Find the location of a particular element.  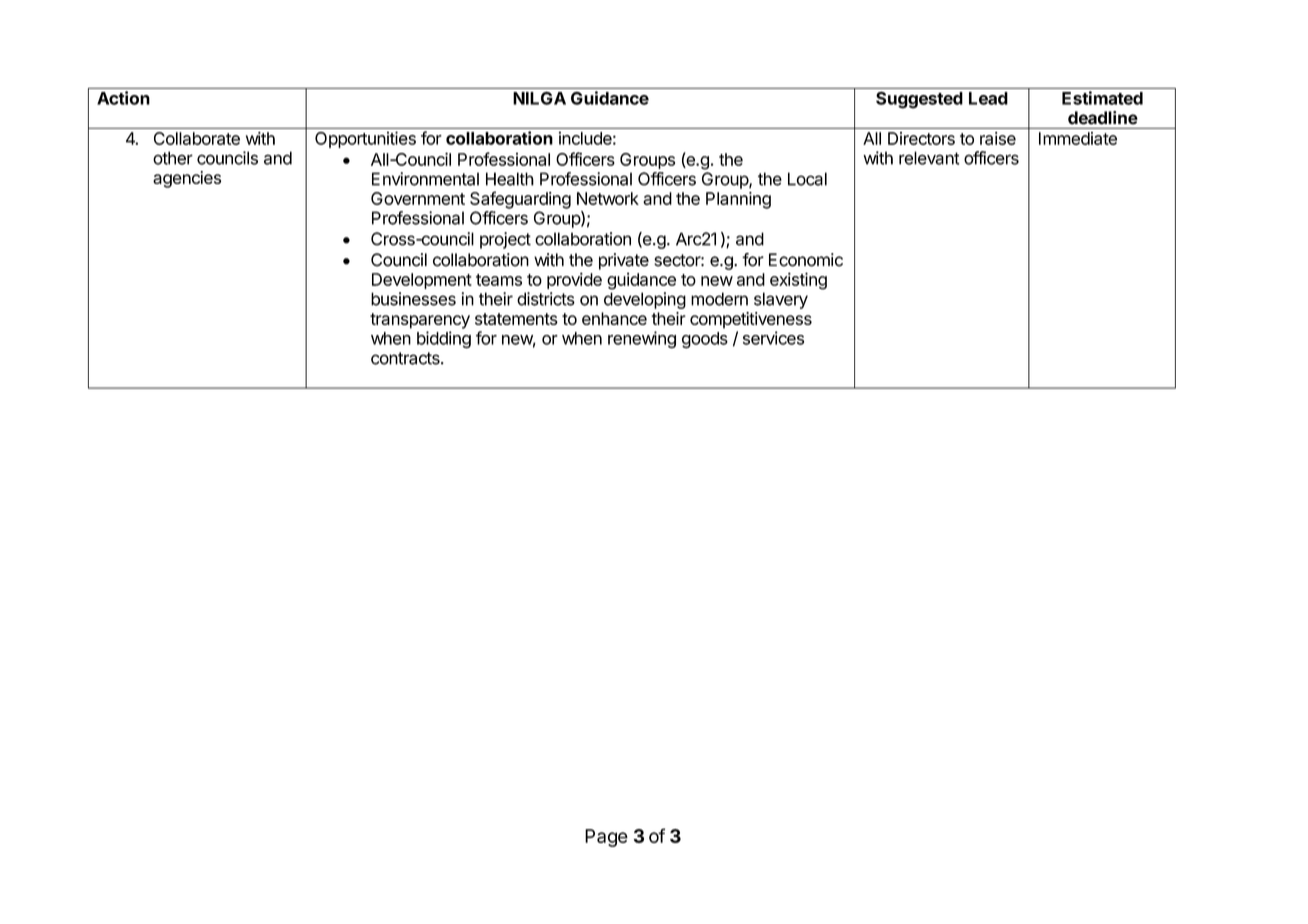

services is located at coordinates (773, 338).
